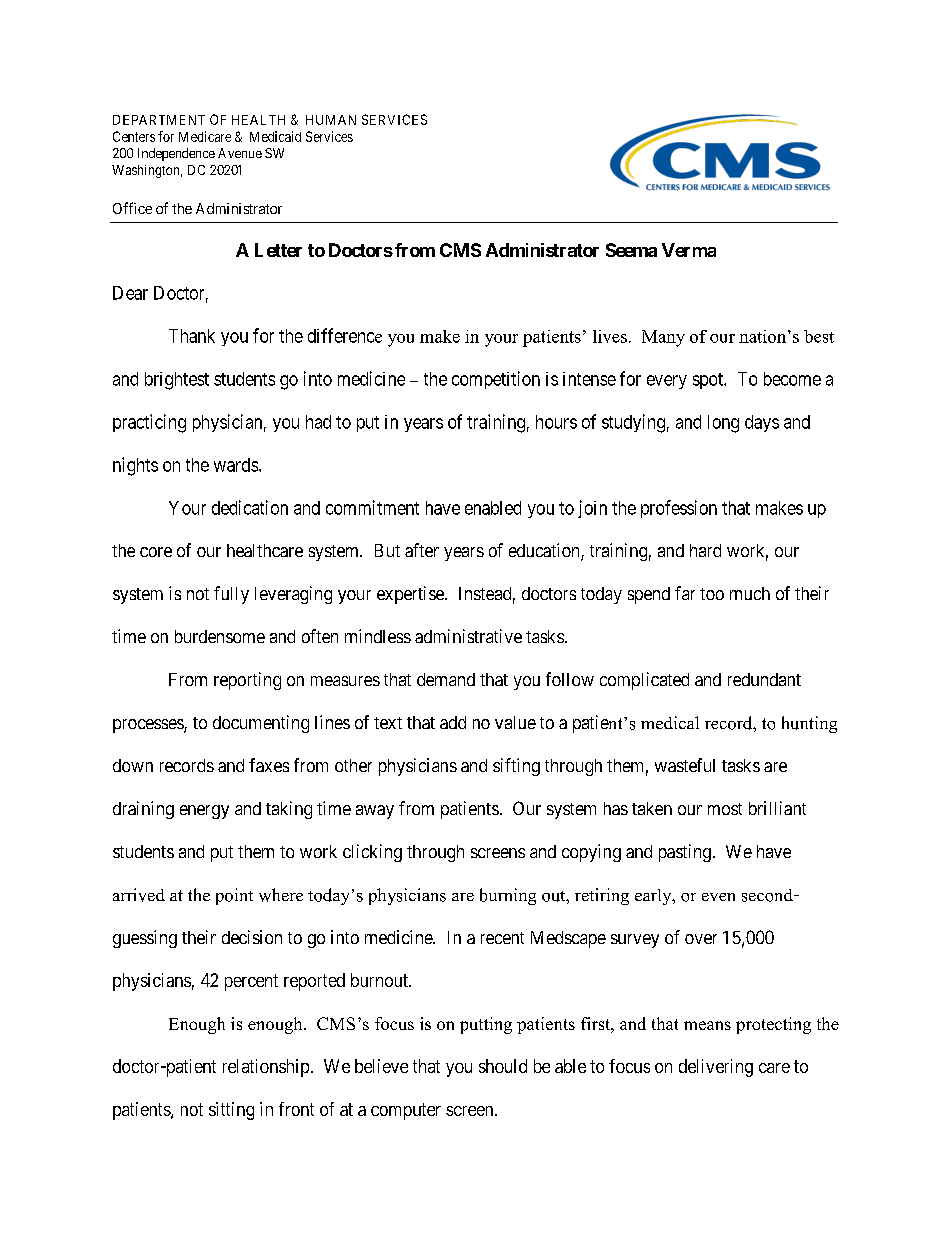 The height and width of the image is (1233, 952). Describe the element at coordinates (709, 381) in the image. I see `spot` at that location.
